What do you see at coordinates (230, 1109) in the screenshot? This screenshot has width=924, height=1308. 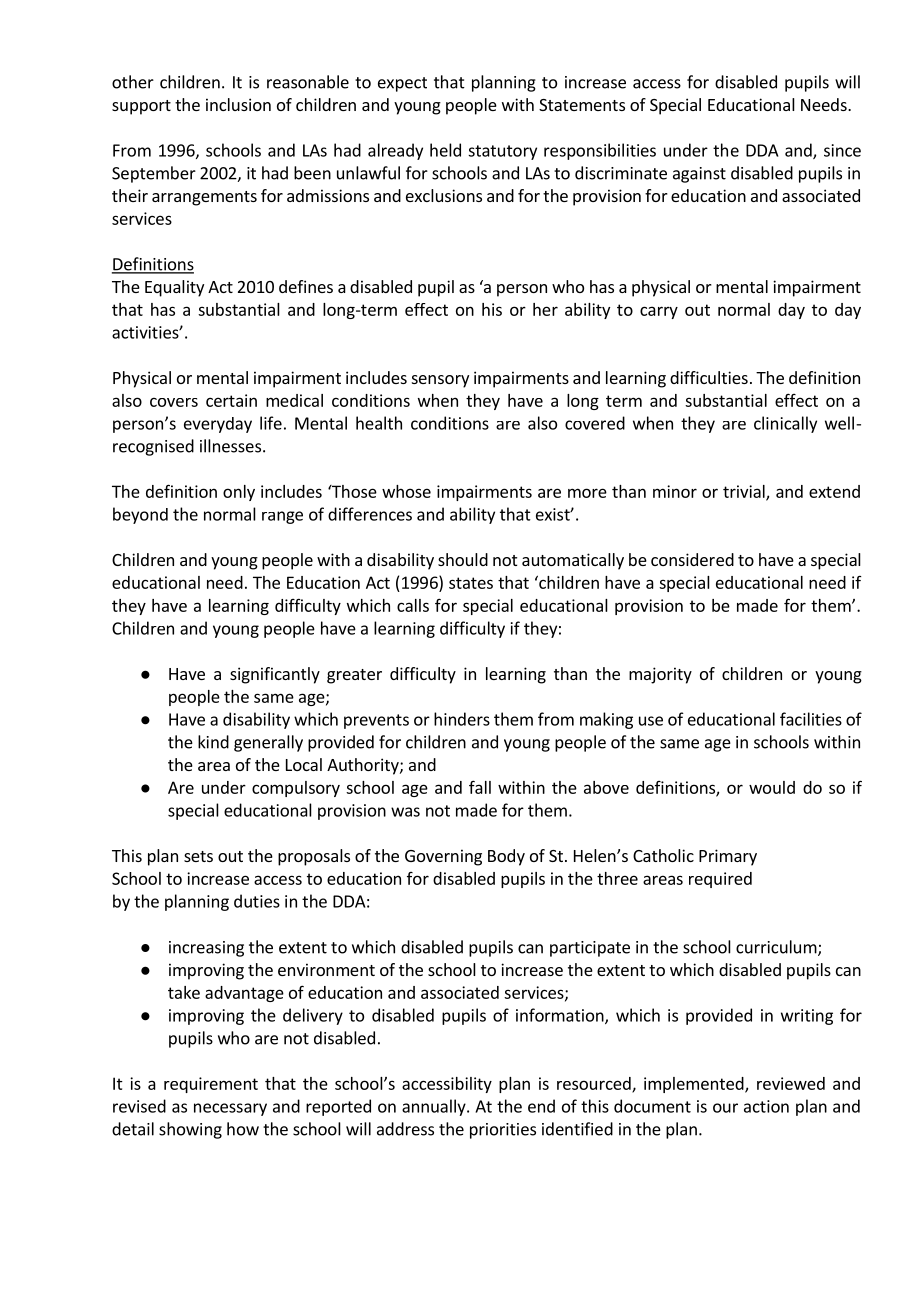 I see `necessary` at bounding box center [230, 1109].
